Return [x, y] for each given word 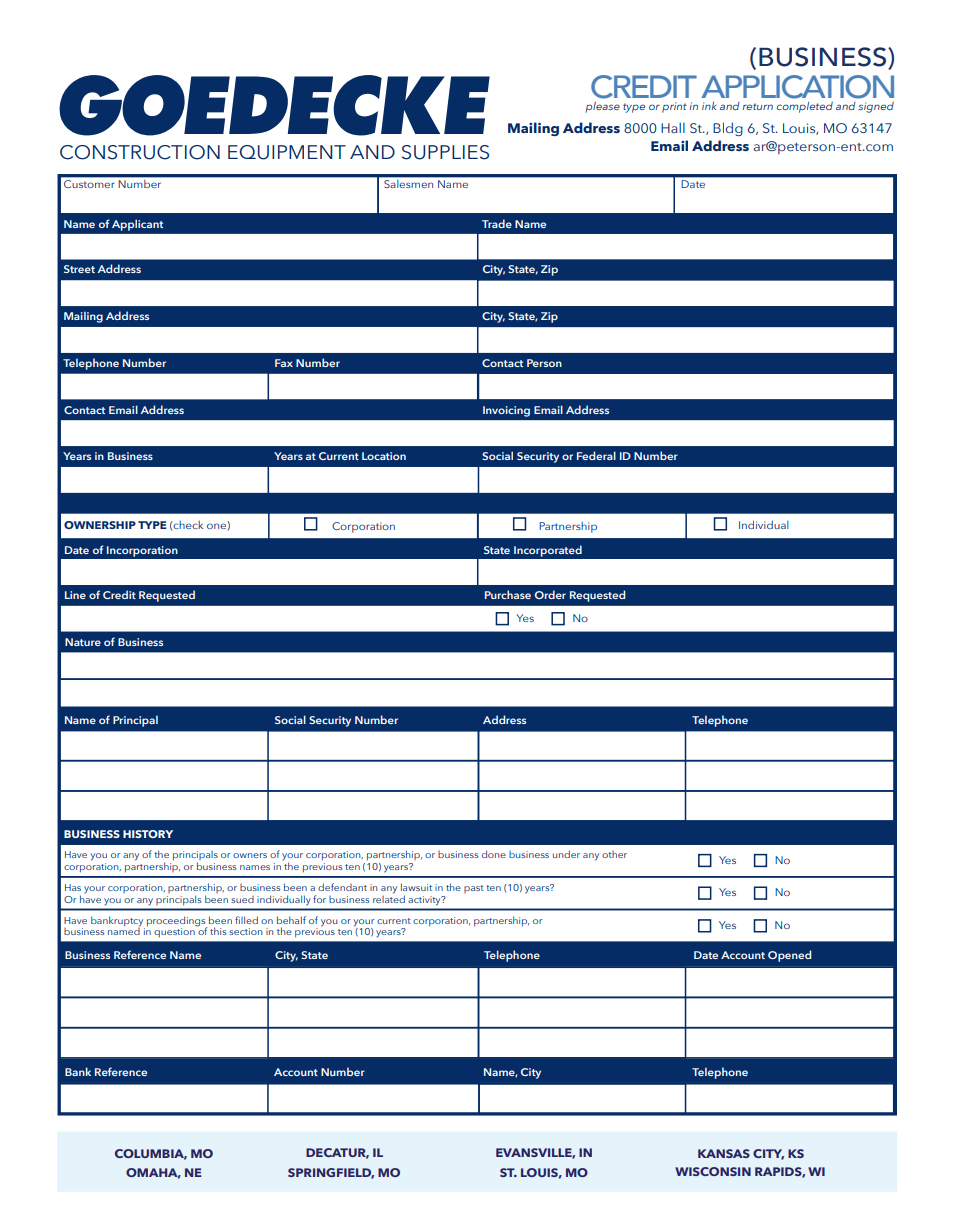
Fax [284, 363]
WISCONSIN [713, 1171]
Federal [596, 455]
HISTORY [148, 834]
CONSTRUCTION [140, 152]
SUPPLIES [445, 152]
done [494, 854]
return [758, 106]
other [614, 854]
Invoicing [506, 411]
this [218, 931]
